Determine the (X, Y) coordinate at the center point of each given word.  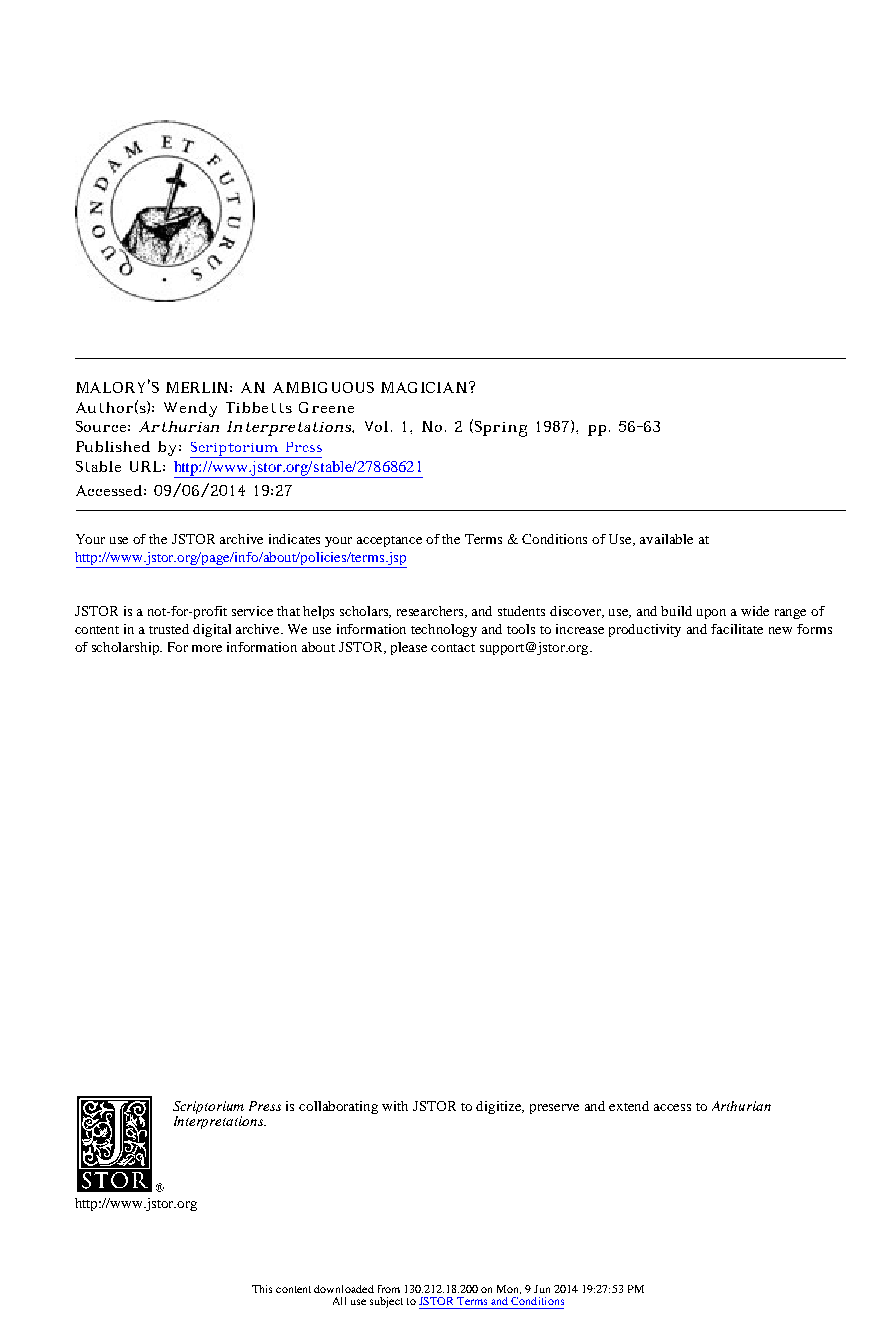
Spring (501, 429)
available (666, 539)
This (262, 1289)
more (207, 648)
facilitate (737, 629)
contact (453, 648)
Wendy (190, 409)
